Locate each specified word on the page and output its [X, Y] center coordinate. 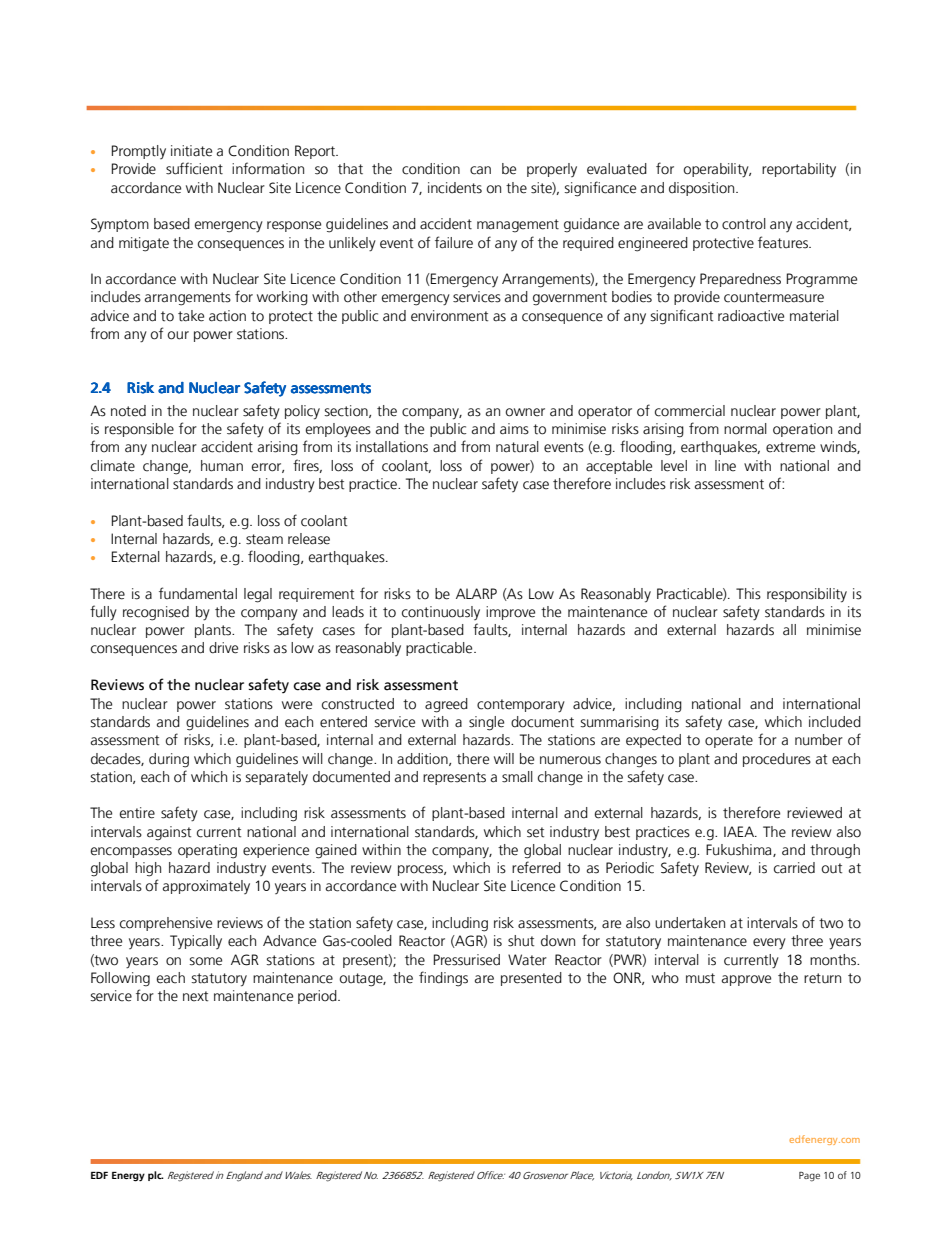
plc [156, 1176]
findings [443, 979]
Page [809, 1177]
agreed [446, 705]
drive [223, 648]
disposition [703, 189]
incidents [455, 188]
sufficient [194, 168]
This [748, 594]
